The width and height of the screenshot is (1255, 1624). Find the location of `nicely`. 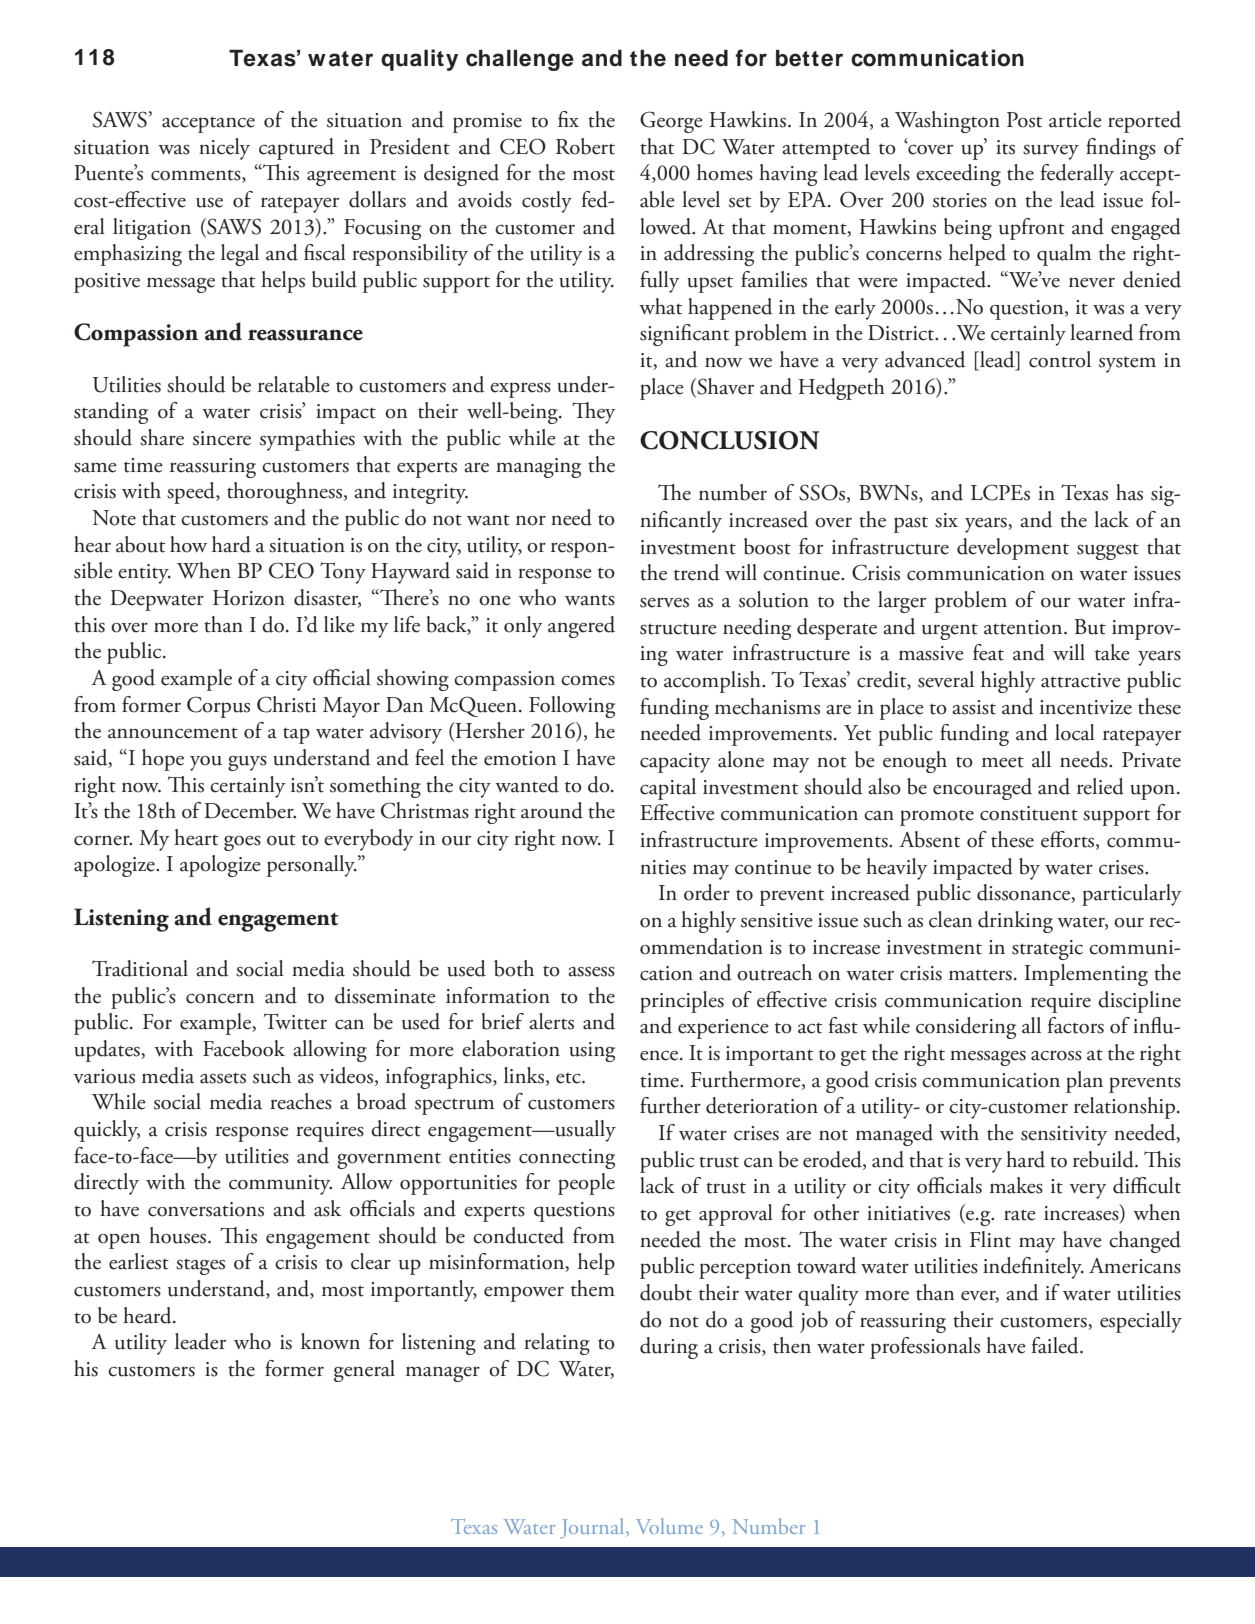

nicely is located at coordinates (224, 149).
